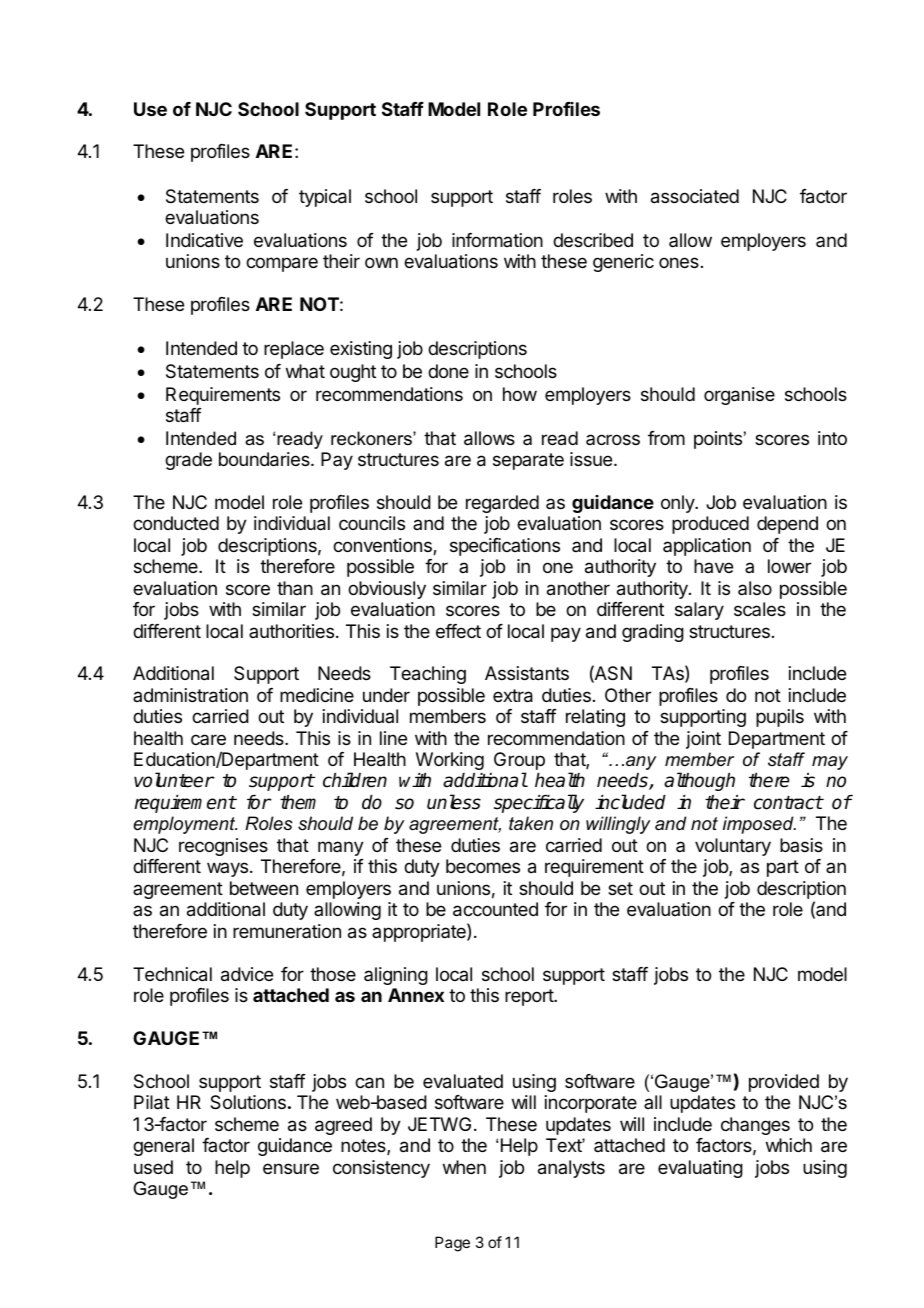 The image size is (924, 1308). Describe the element at coordinates (497, 240) in the screenshot. I see `information` at that location.
